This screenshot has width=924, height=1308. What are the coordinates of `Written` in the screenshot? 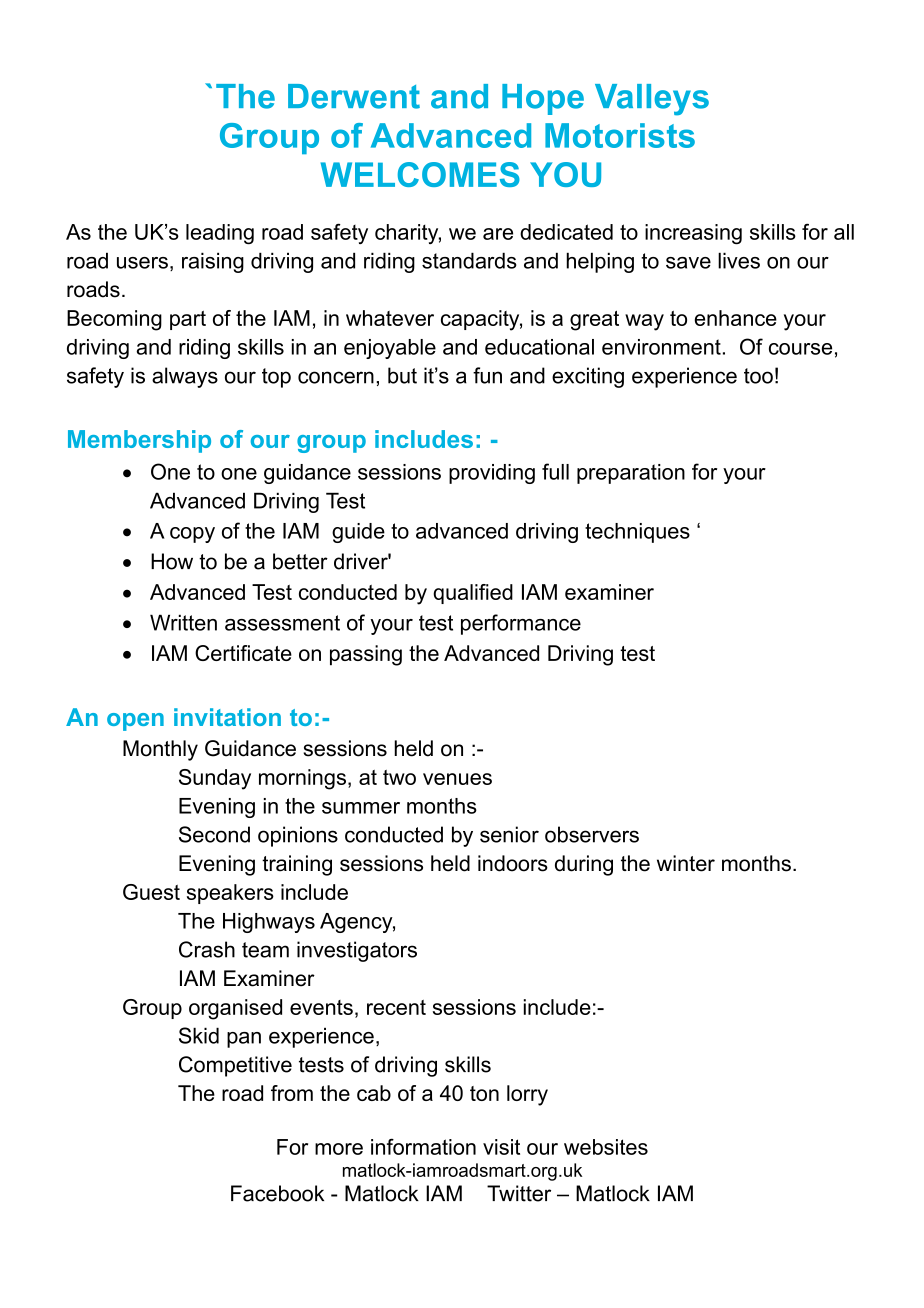 It's located at (183, 622).
